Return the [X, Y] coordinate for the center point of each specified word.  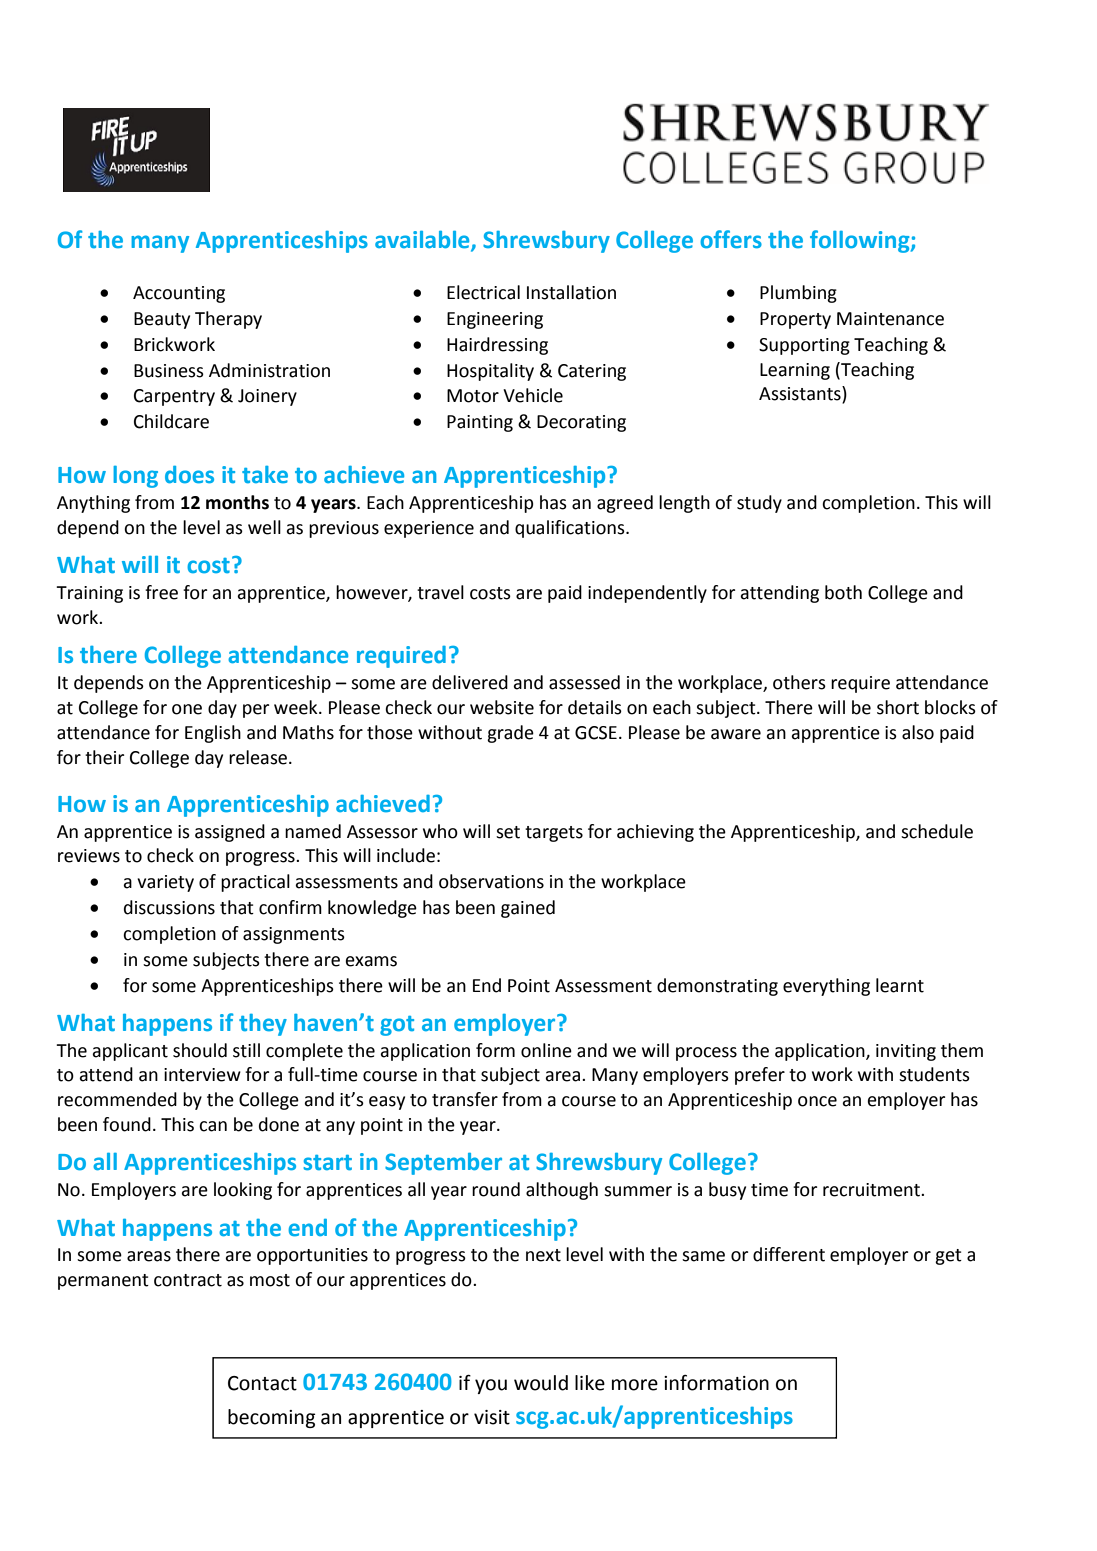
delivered [470, 682]
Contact [262, 1383]
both [843, 592]
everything [826, 987]
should [200, 1050]
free [161, 592]
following [861, 241]
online [546, 1050]
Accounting [179, 294]
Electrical [483, 292]
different [789, 1254]
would [541, 1383]
